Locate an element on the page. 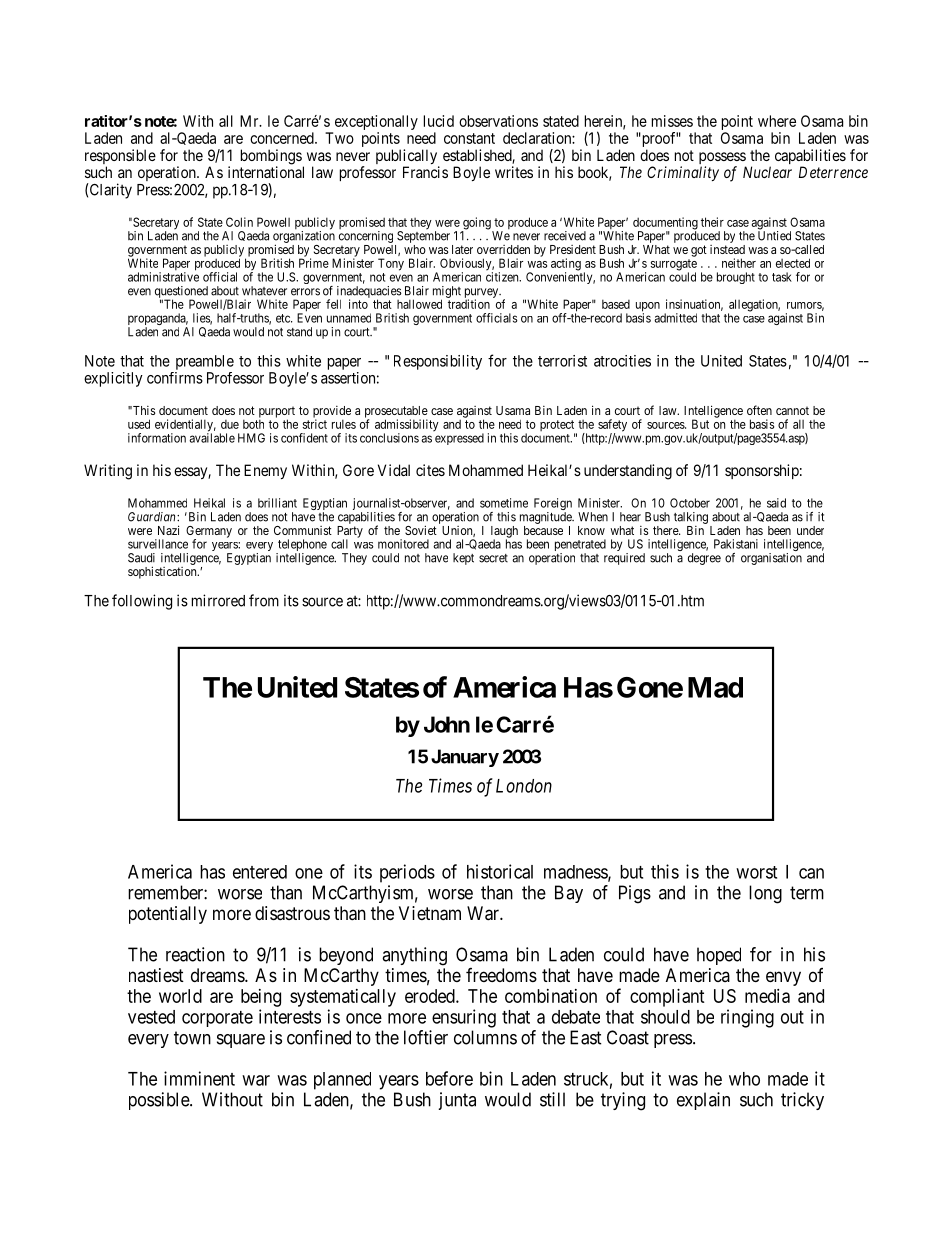 This page has width=952, height=1233. cites is located at coordinates (430, 470).
